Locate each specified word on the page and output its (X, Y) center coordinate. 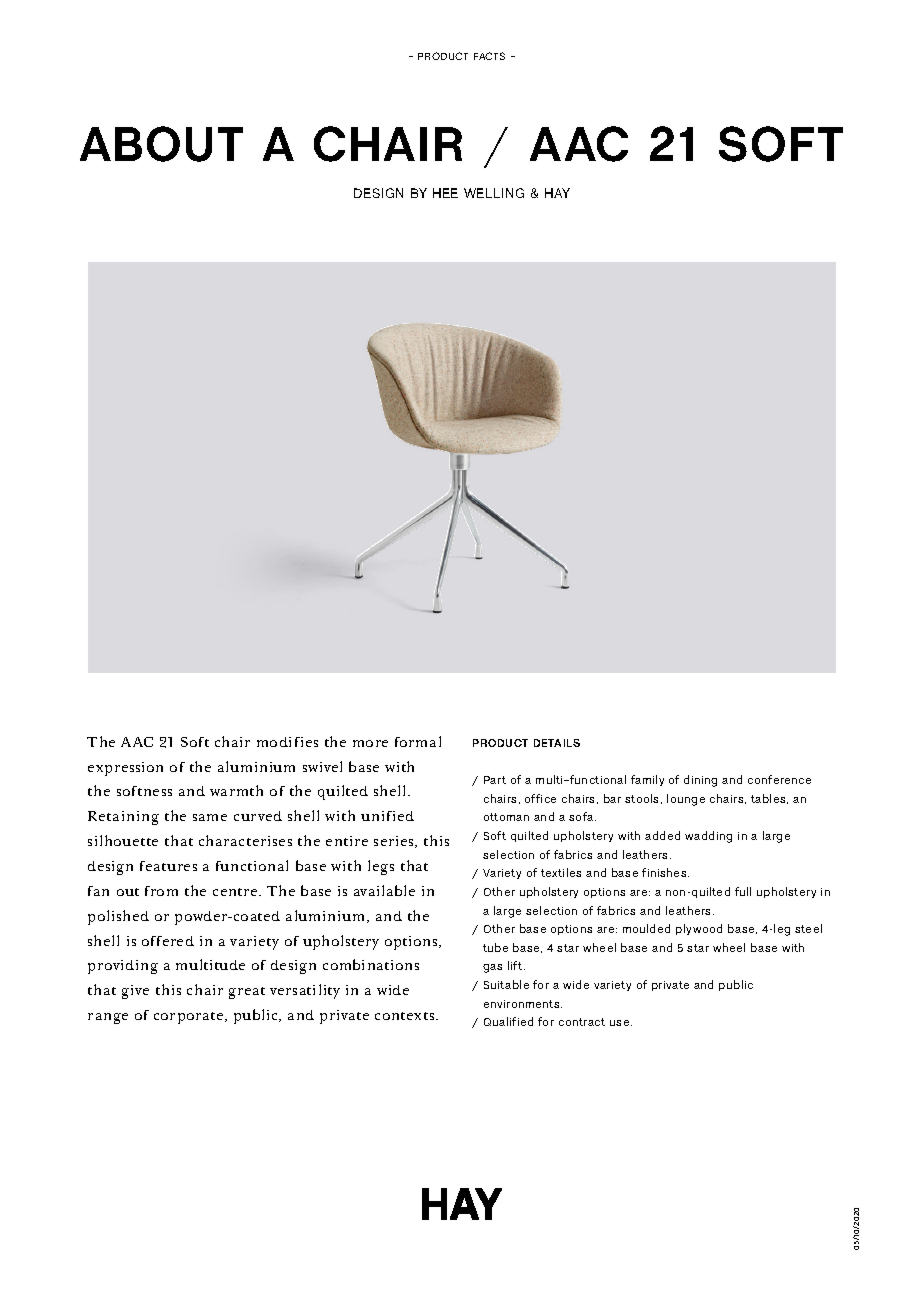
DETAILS (557, 743)
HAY (557, 193)
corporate (190, 1018)
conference (779, 779)
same (210, 817)
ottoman (506, 817)
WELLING (494, 193)
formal (418, 741)
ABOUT (161, 144)
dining (700, 781)
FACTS (489, 56)
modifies (287, 742)
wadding (708, 837)
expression (125, 769)
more (370, 743)
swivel (322, 766)
